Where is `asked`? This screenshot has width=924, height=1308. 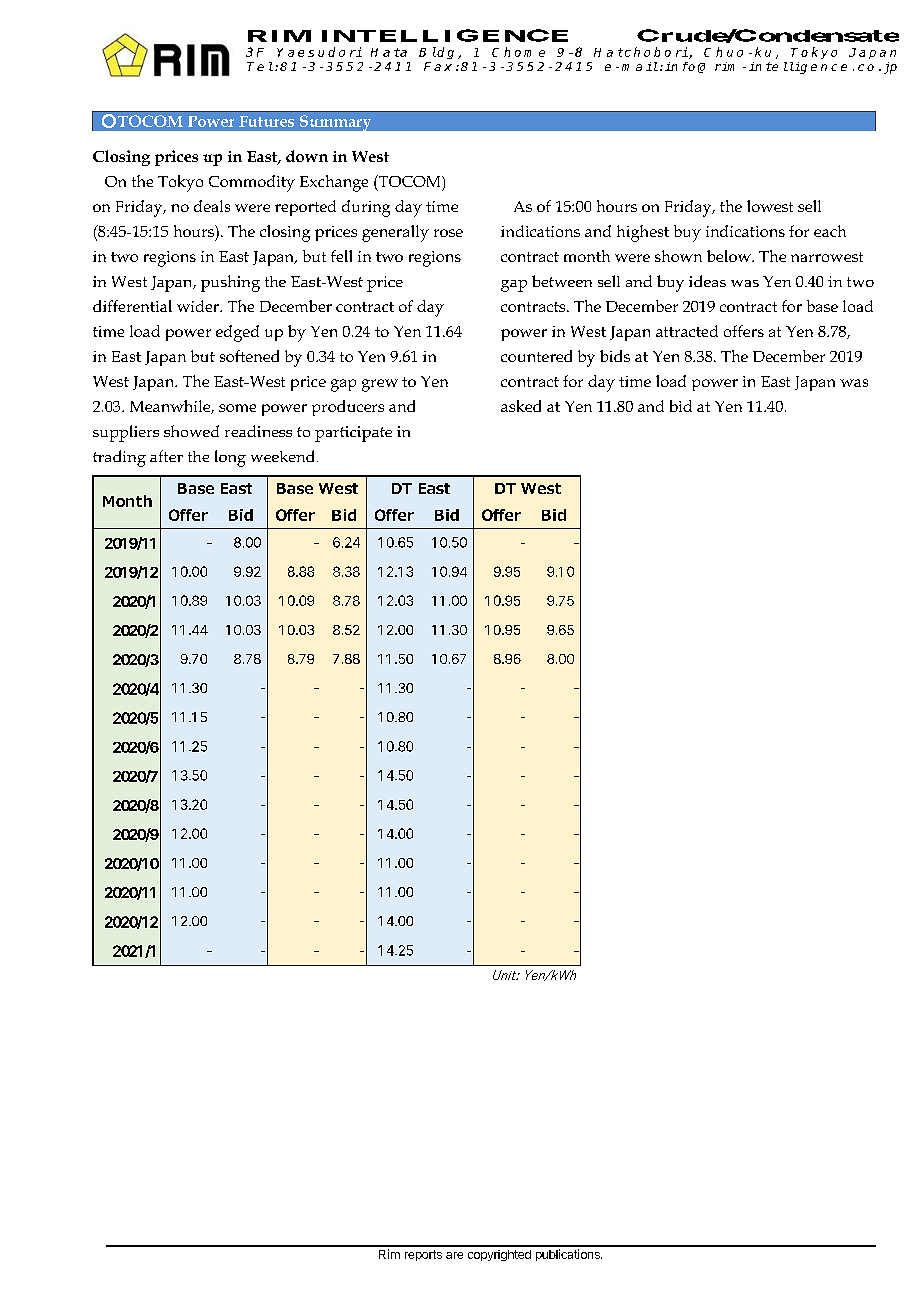 asked is located at coordinates (521, 406).
